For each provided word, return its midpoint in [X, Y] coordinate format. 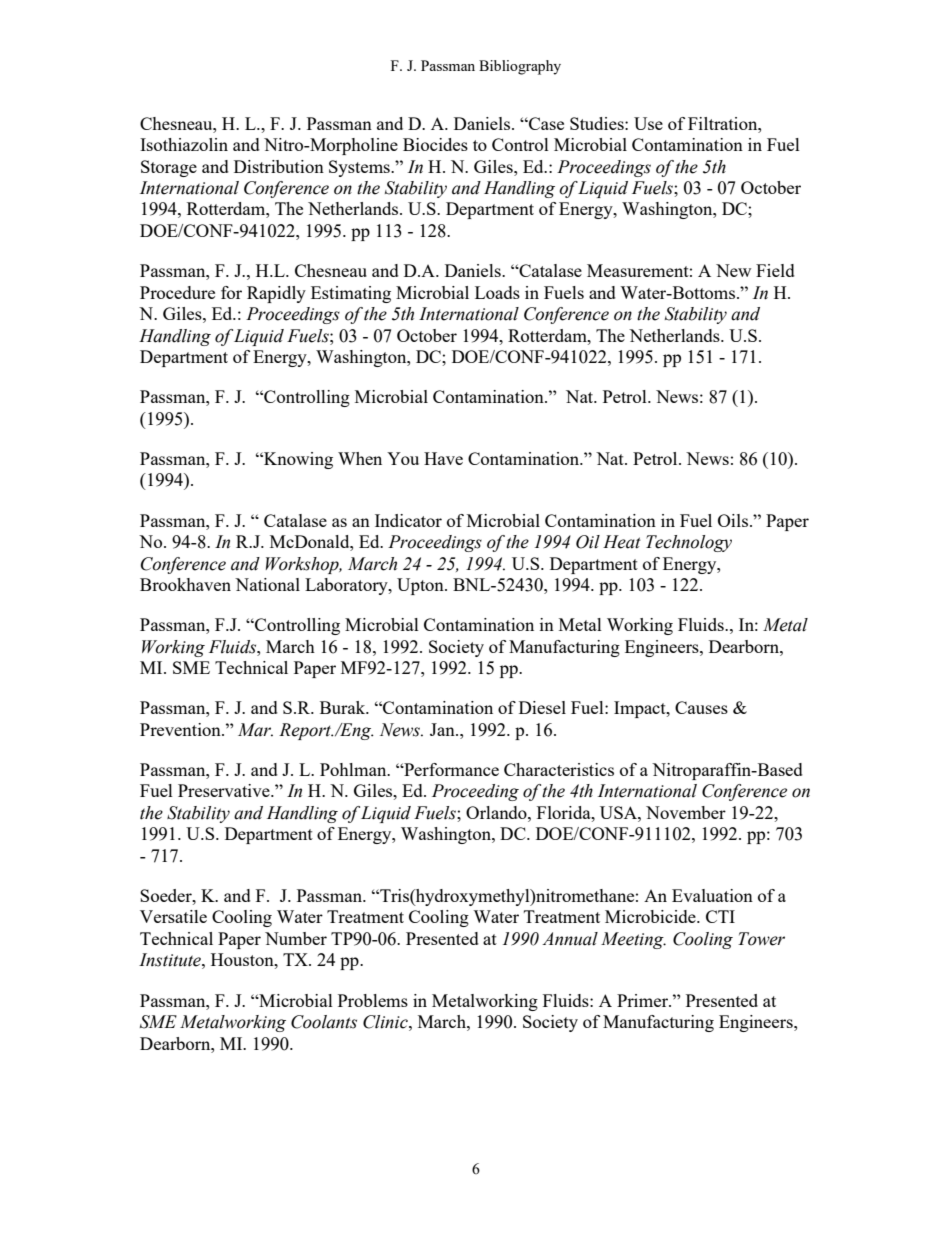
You [403, 458]
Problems [373, 1000]
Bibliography [520, 67]
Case [545, 123]
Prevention [181, 729]
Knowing [297, 460]
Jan [443, 729]
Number [296, 938]
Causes [701, 707]
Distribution [279, 166]
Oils [734, 520]
